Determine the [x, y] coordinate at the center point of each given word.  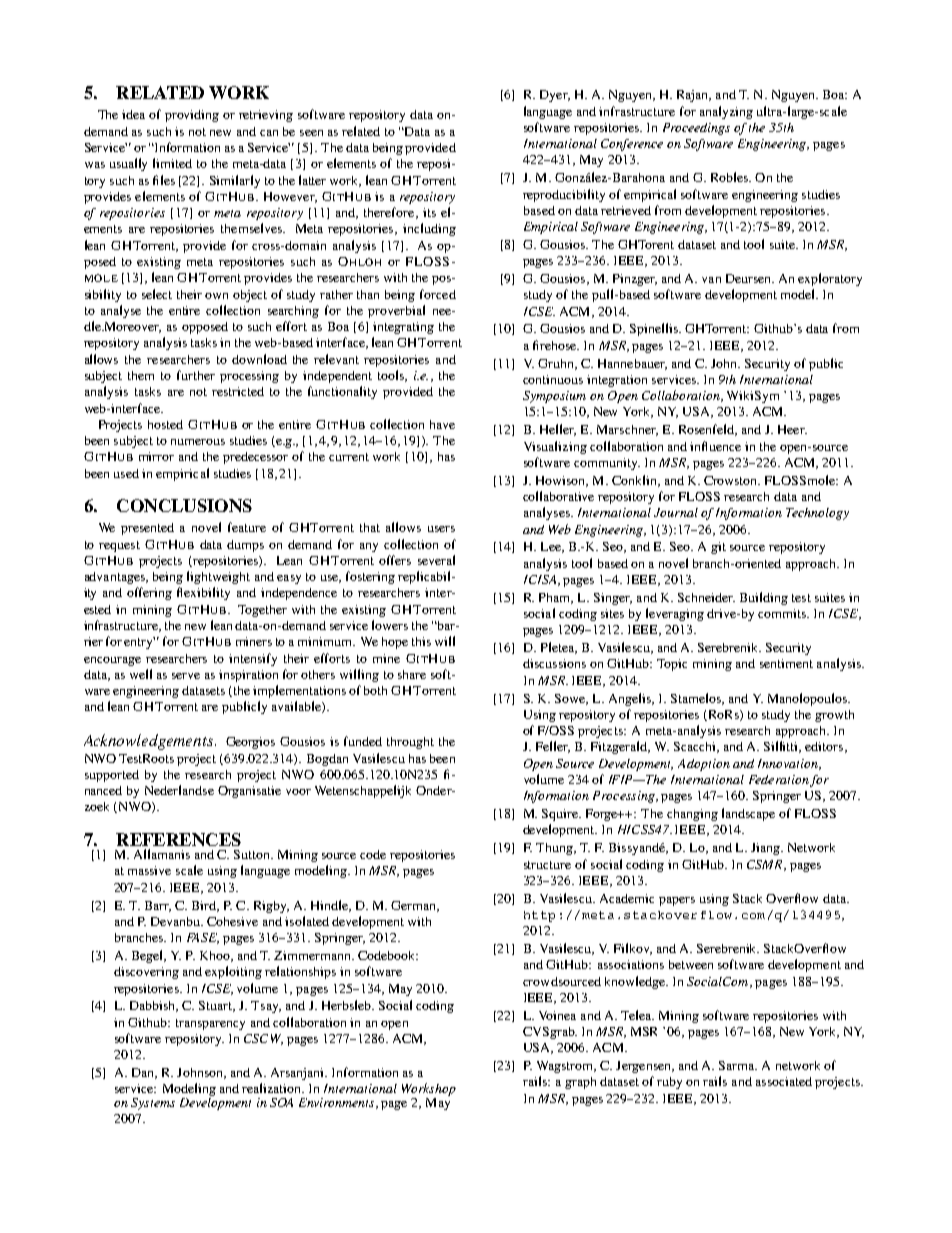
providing [192, 116]
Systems [153, 1104]
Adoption [704, 765]
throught [410, 743]
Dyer [555, 96]
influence [715, 446]
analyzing [726, 112]
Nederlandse [179, 790]
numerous [198, 442]
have [442, 424]
